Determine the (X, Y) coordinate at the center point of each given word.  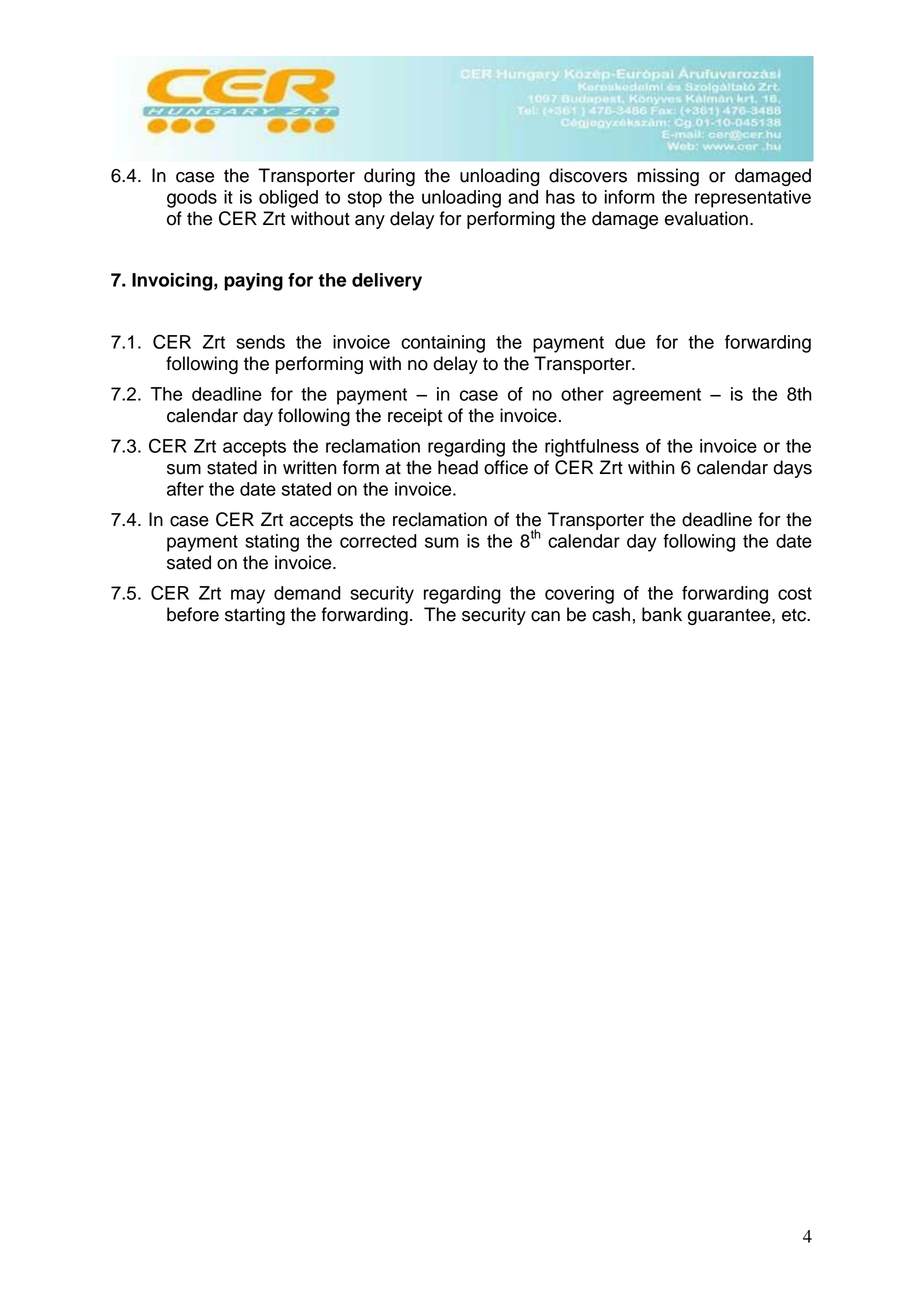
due (630, 342)
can (545, 616)
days (792, 469)
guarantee (730, 617)
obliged (288, 199)
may (248, 596)
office (506, 467)
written (310, 467)
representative (753, 199)
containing (443, 344)
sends (260, 342)
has (560, 197)
